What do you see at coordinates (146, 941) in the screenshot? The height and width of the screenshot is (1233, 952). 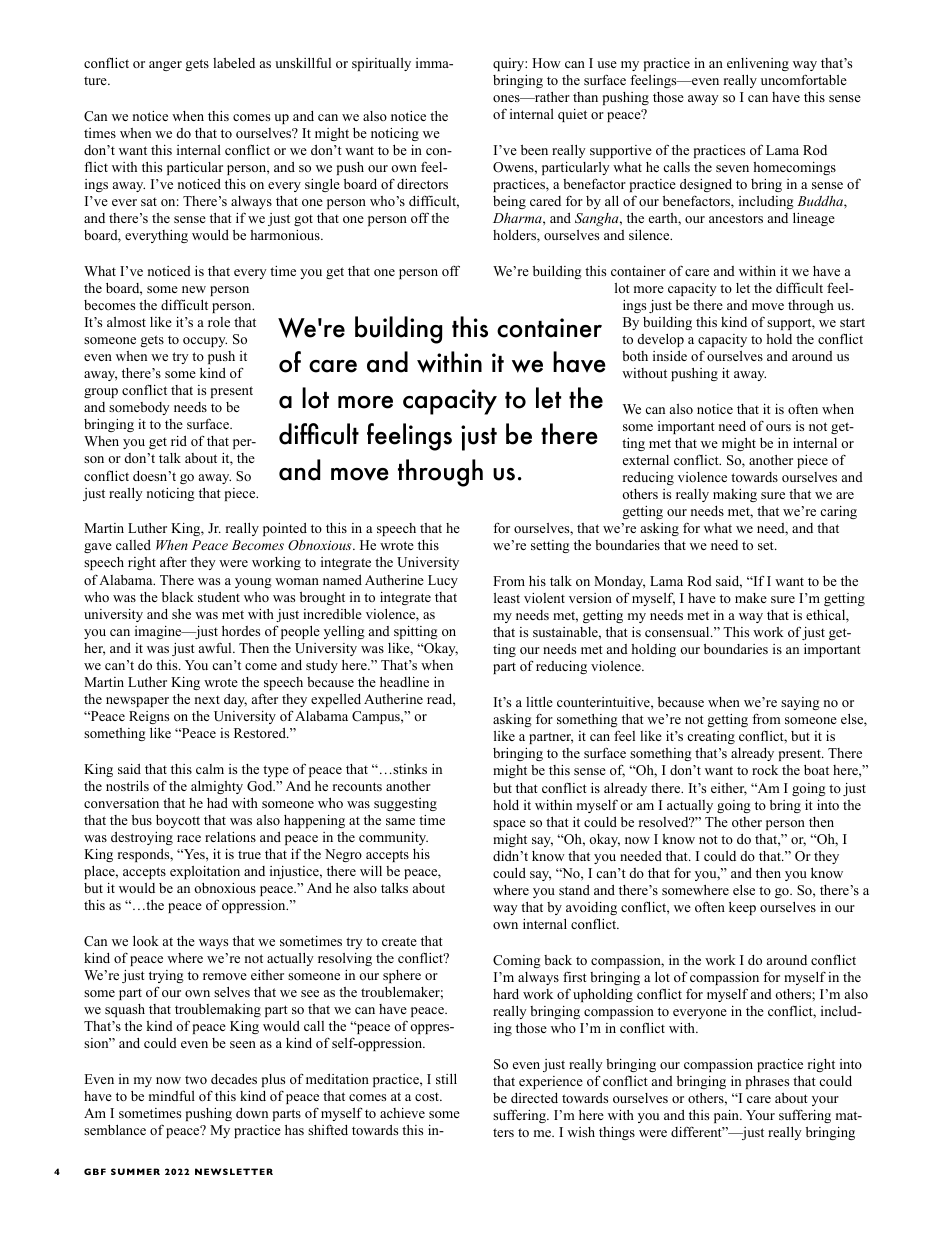 I see `look` at bounding box center [146, 941].
